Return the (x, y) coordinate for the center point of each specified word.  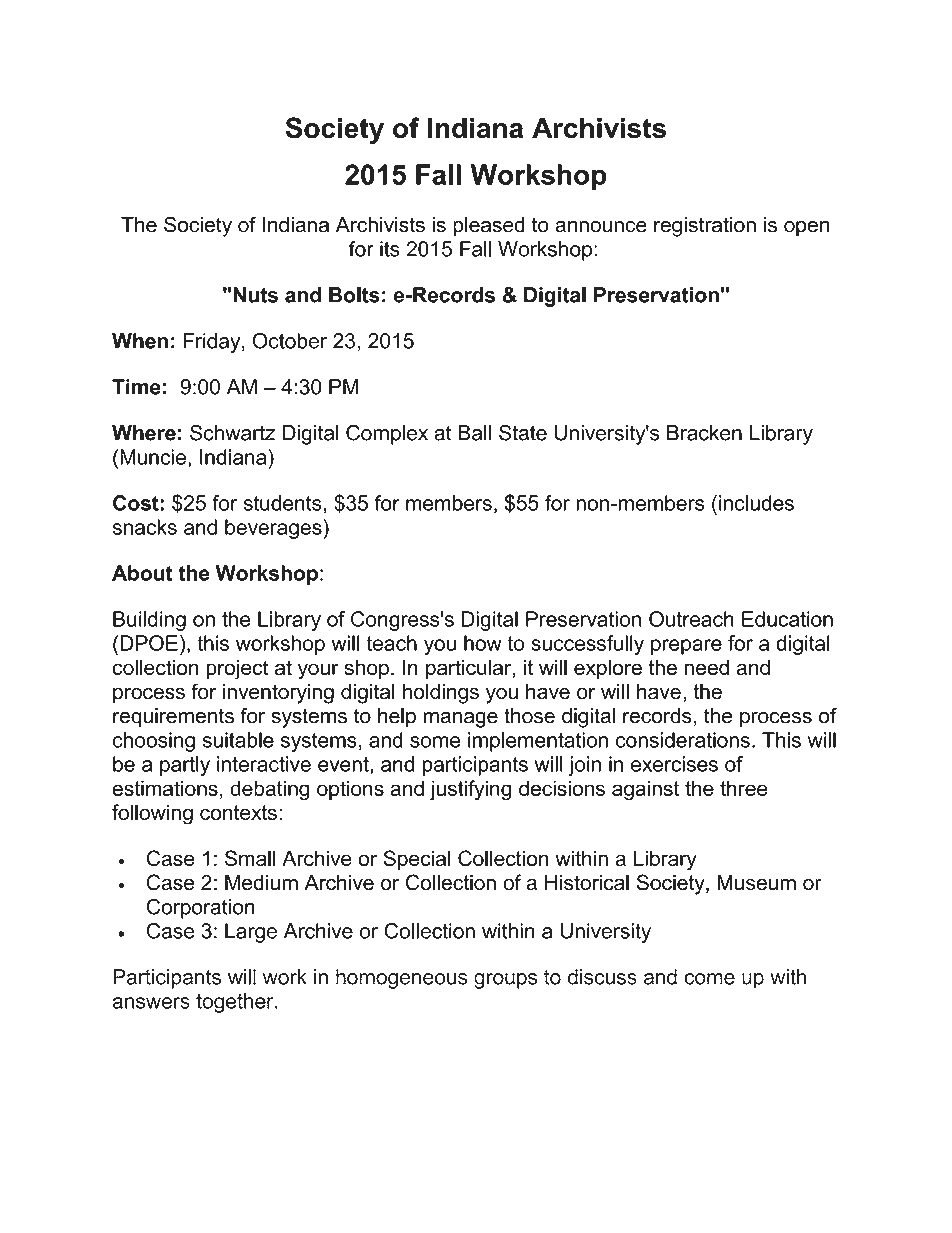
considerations (683, 740)
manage (461, 720)
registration (705, 227)
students (282, 503)
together (236, 1003)
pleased (489, 227)
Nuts (255, 295)
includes (756, 503)
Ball (475, 433)
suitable (238, 740)
